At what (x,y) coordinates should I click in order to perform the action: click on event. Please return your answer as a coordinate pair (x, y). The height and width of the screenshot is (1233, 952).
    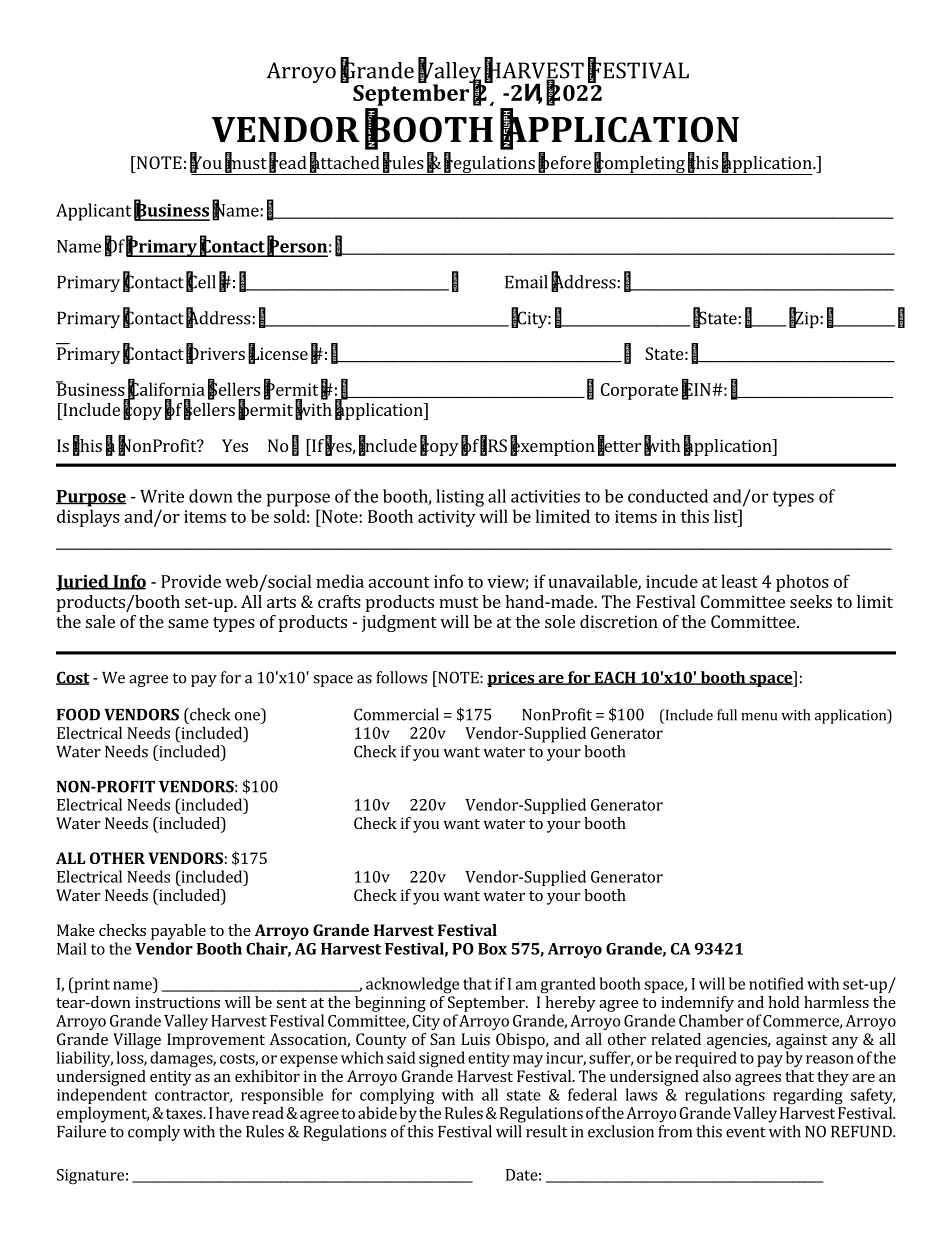
    Looking at the image, I should click on (746, 1132).
